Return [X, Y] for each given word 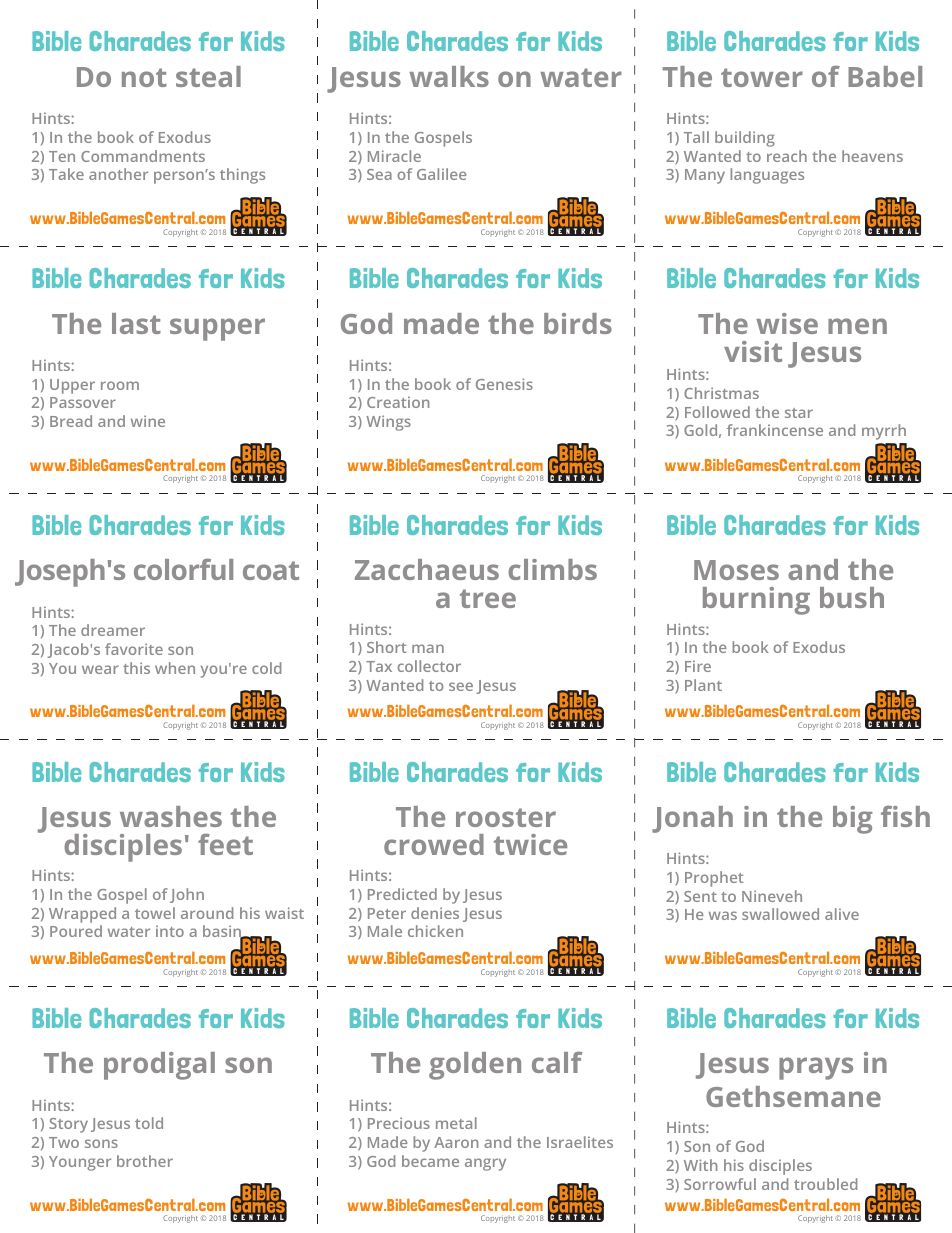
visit [753, 351]
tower [762, 77]
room [120, 385]
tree [488, 598]
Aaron [456, 1142]
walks [449, 76]
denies [435, 913]
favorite [134, 649]
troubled [825, 1184]
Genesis [504, 384]
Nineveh [772, 896]
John [187, 895]
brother [145, 1161]
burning [756, 601]
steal [208, 76]
